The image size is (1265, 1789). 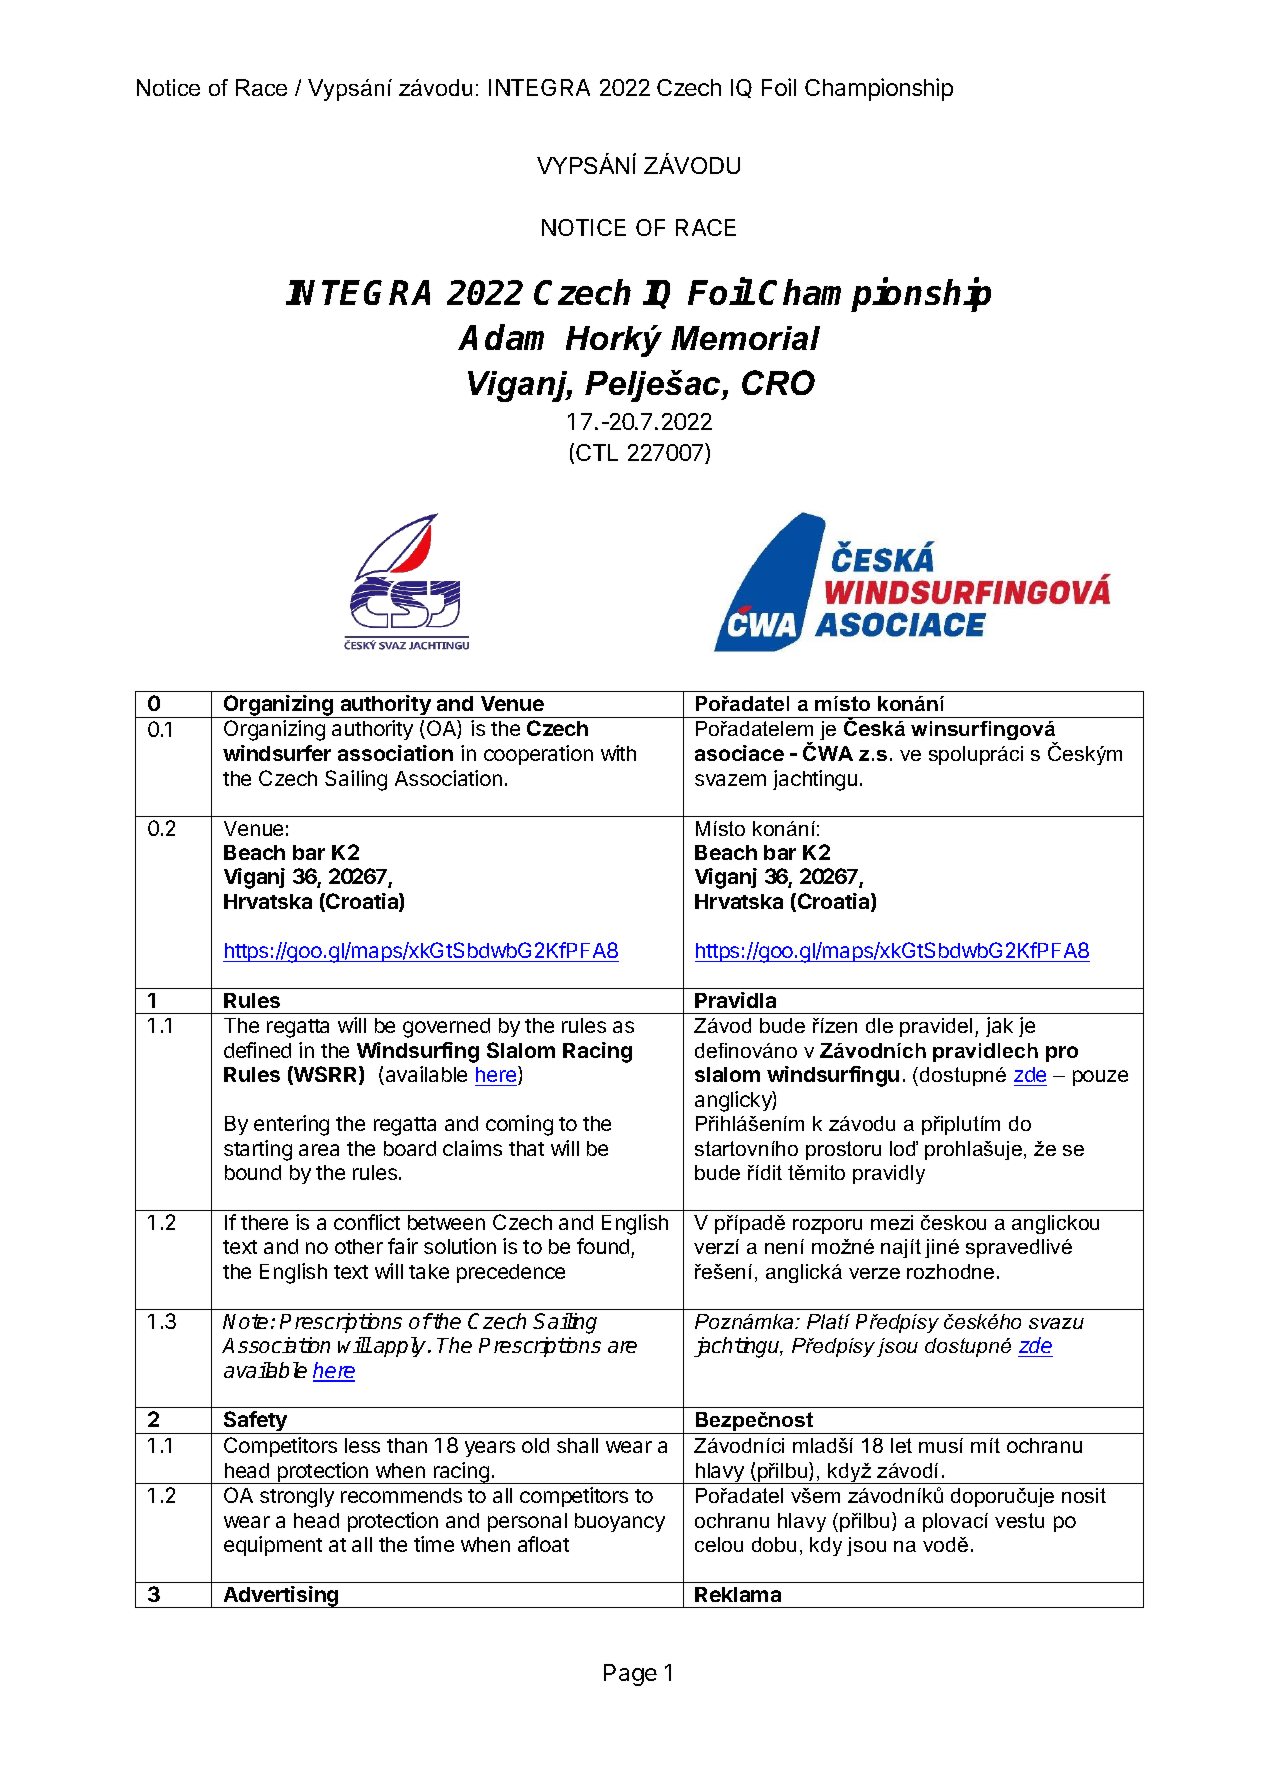 I want to click on apply, so click(x=400, y=1347).
